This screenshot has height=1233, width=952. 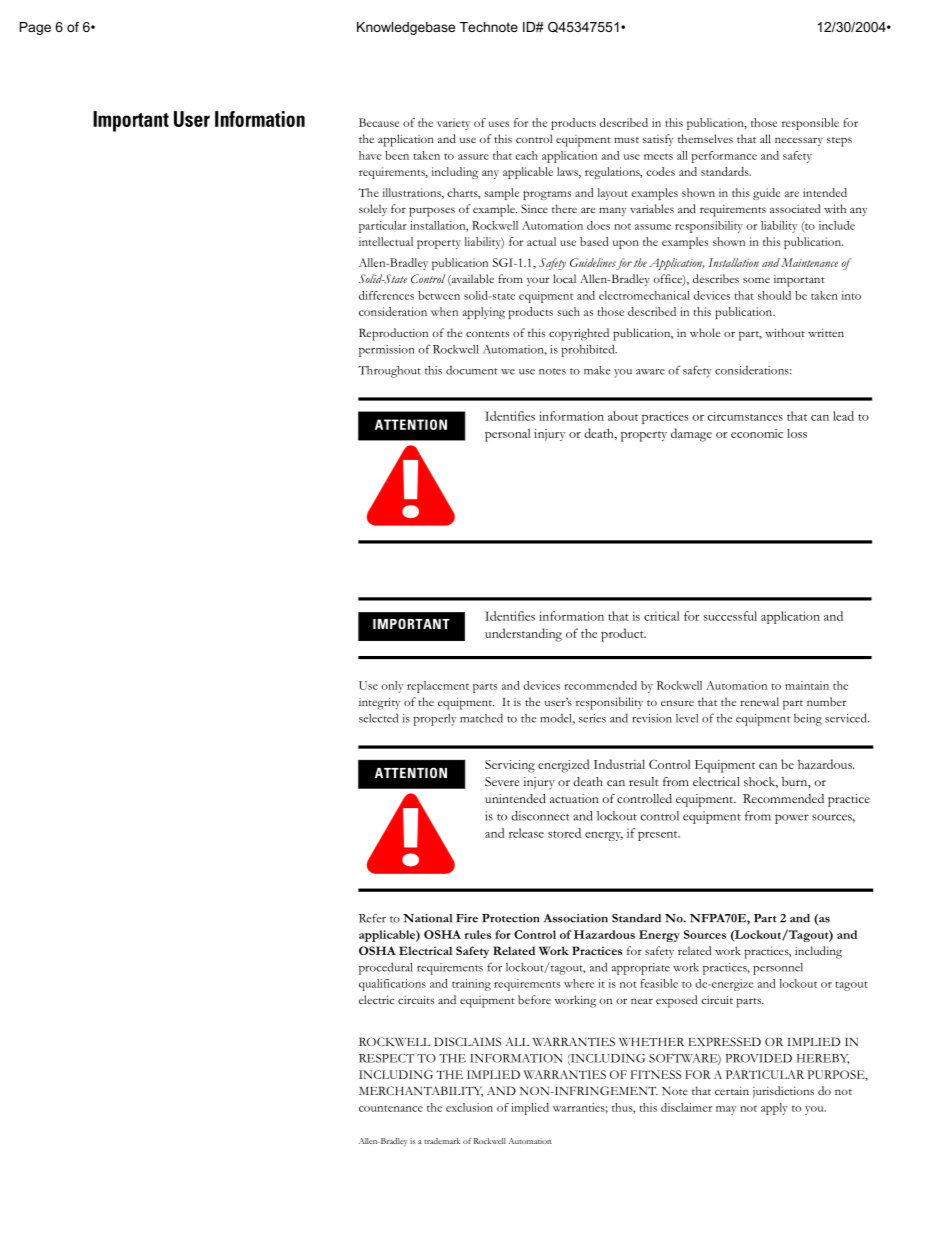 What do you see at coordinates (507, 435) in the screenshot?
I see `personal` at bounding box center [507, 435].
